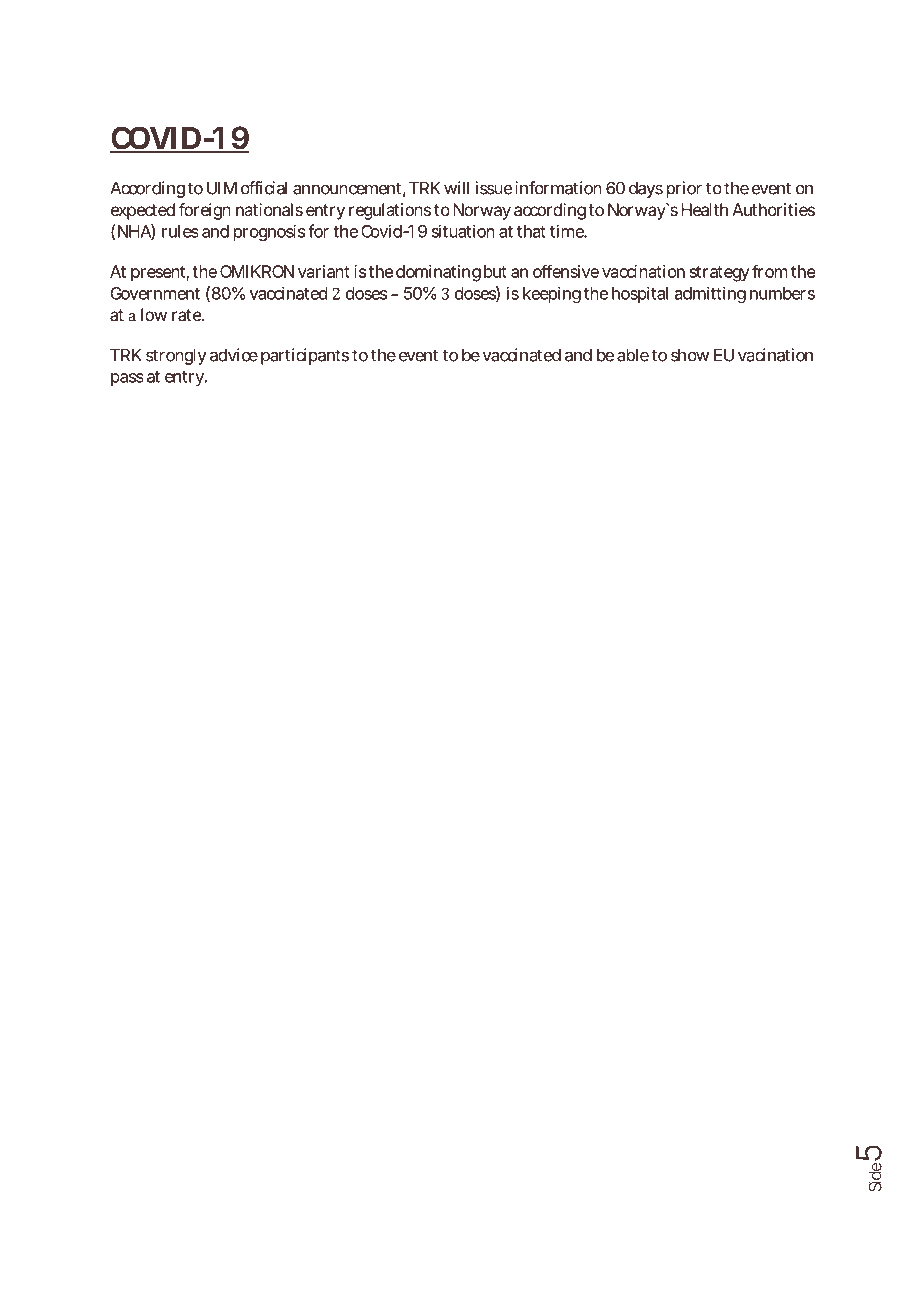 The width and height of the document is (924, 1308). What do you see at coordinates (160, 274) in the document?
I see `present` at bounding box center [160, 274].
